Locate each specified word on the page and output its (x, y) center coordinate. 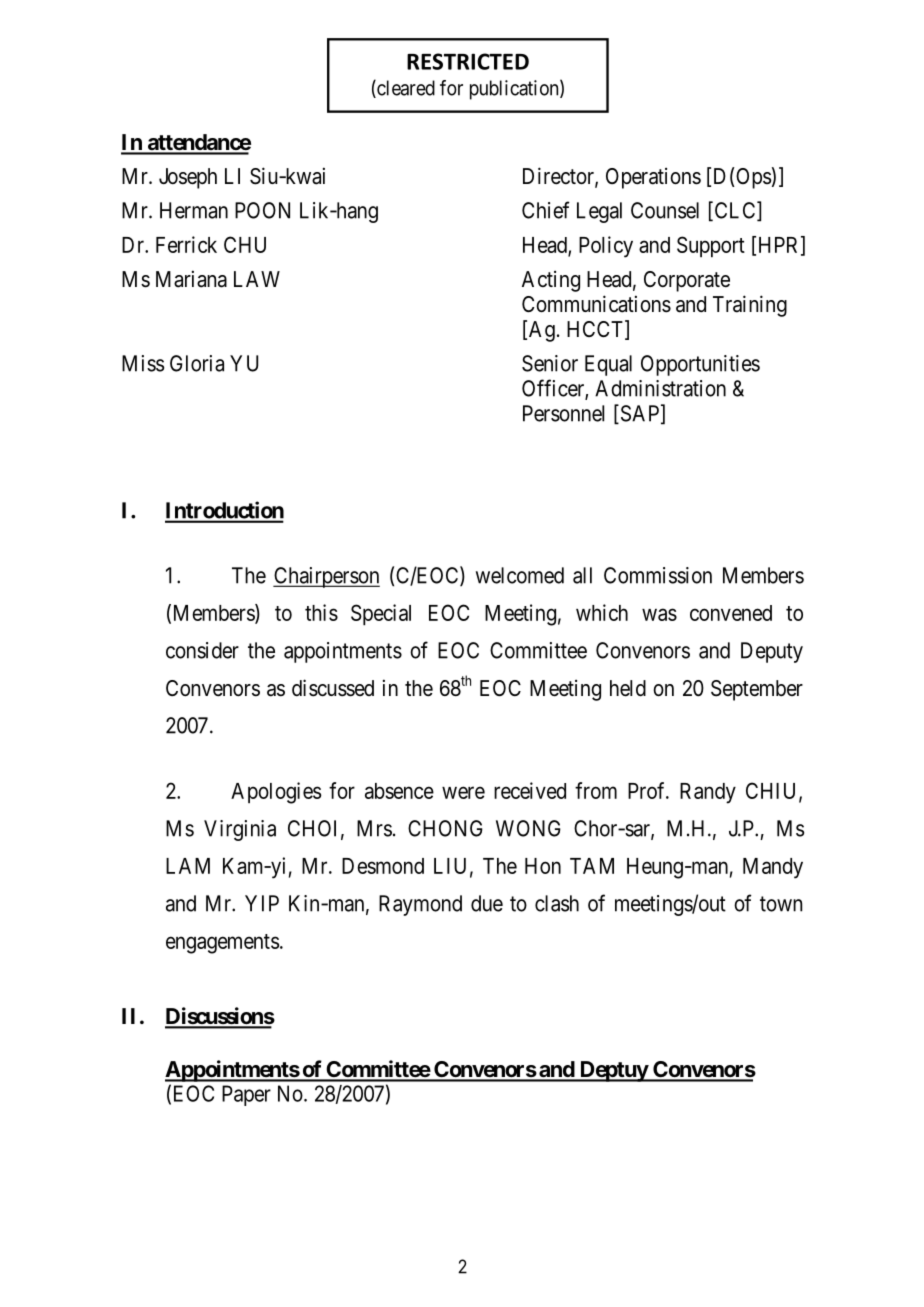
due (487, 903)
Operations (653, 178)
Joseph (188, 178)
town (781, 904)
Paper (246, 1095)
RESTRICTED (468, 61)
